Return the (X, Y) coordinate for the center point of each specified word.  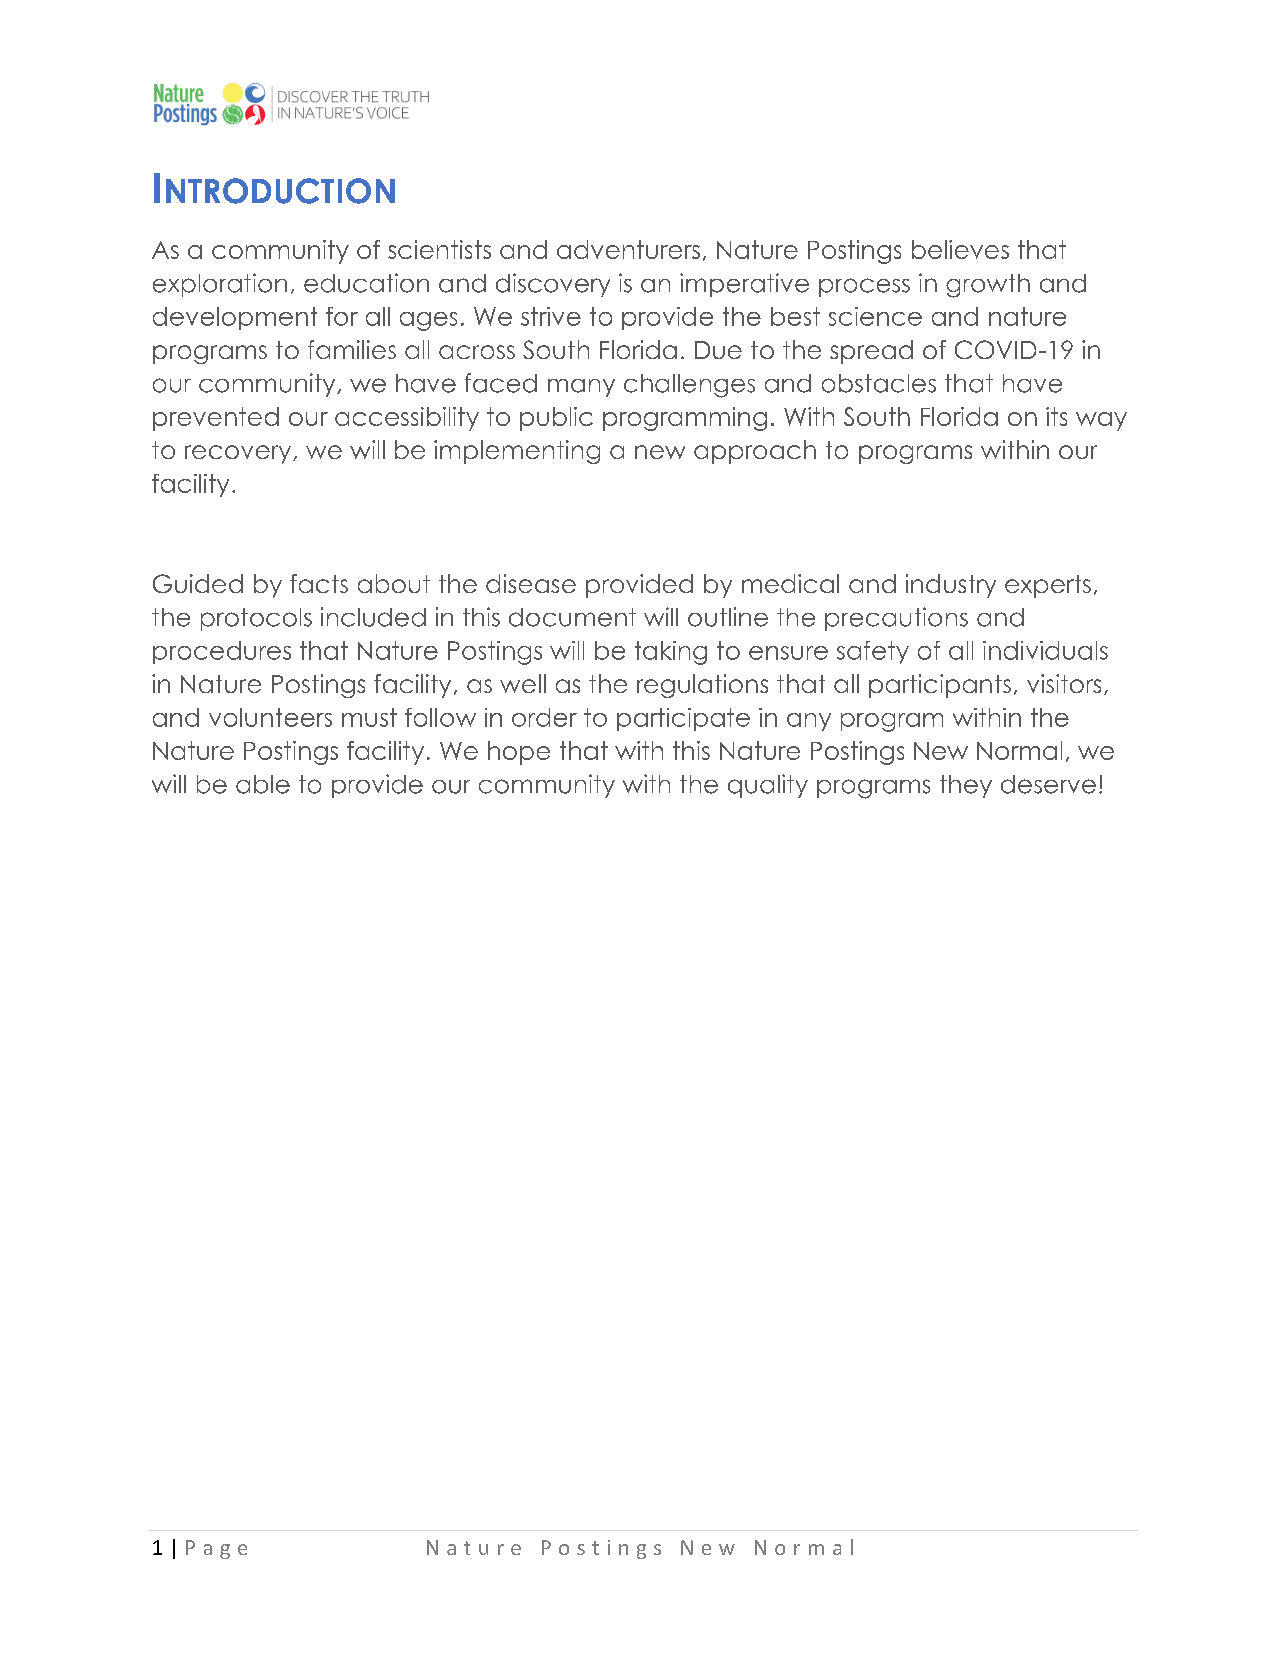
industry (951, 586)
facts (319, 583)
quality (768, 786)
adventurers (628, 249)
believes (960, 249)
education (366, 283)
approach (755, 452)
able (263, 784)
